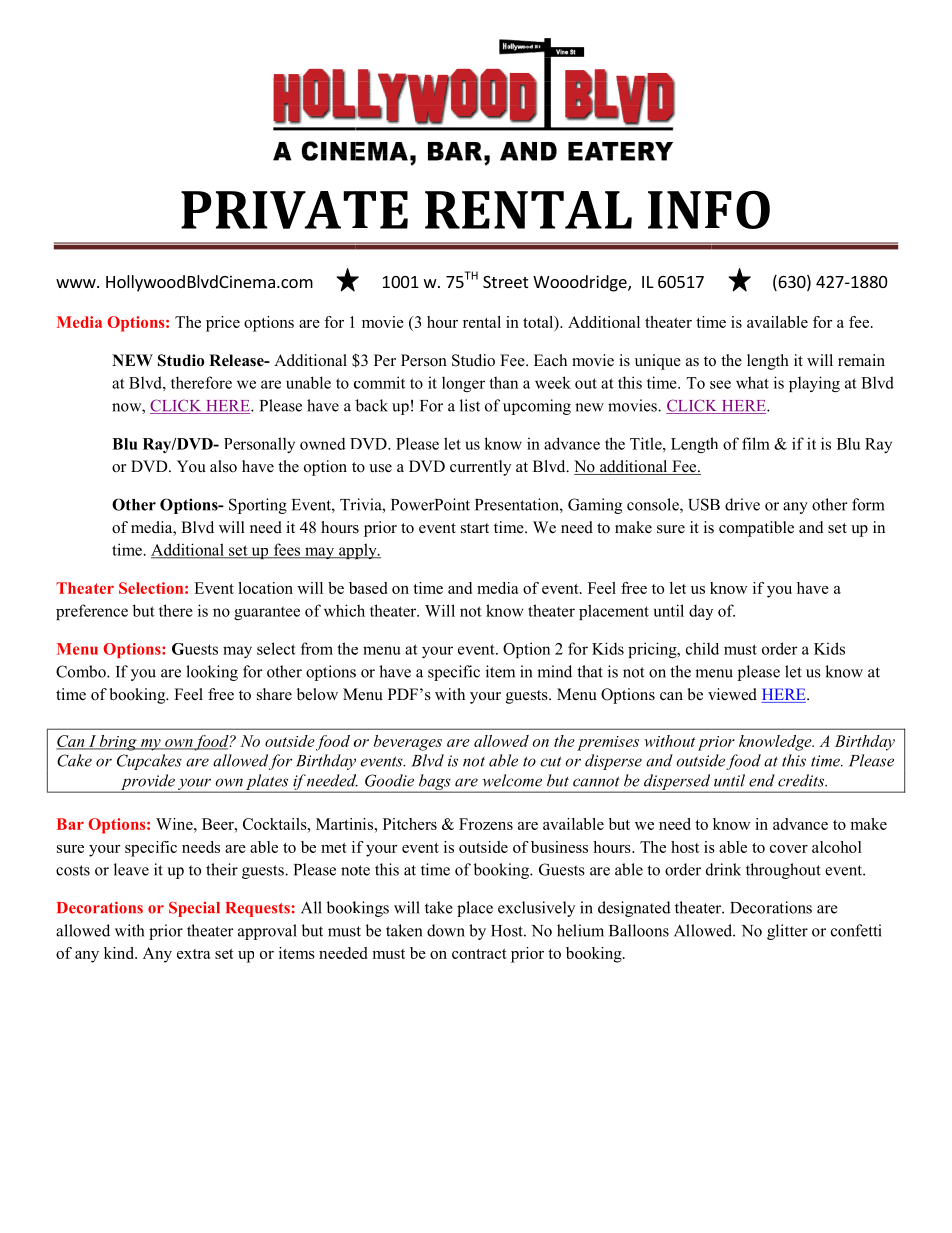 The width and height of the image is (952, 1233). I want to click on welcome, so click(512, 780).
